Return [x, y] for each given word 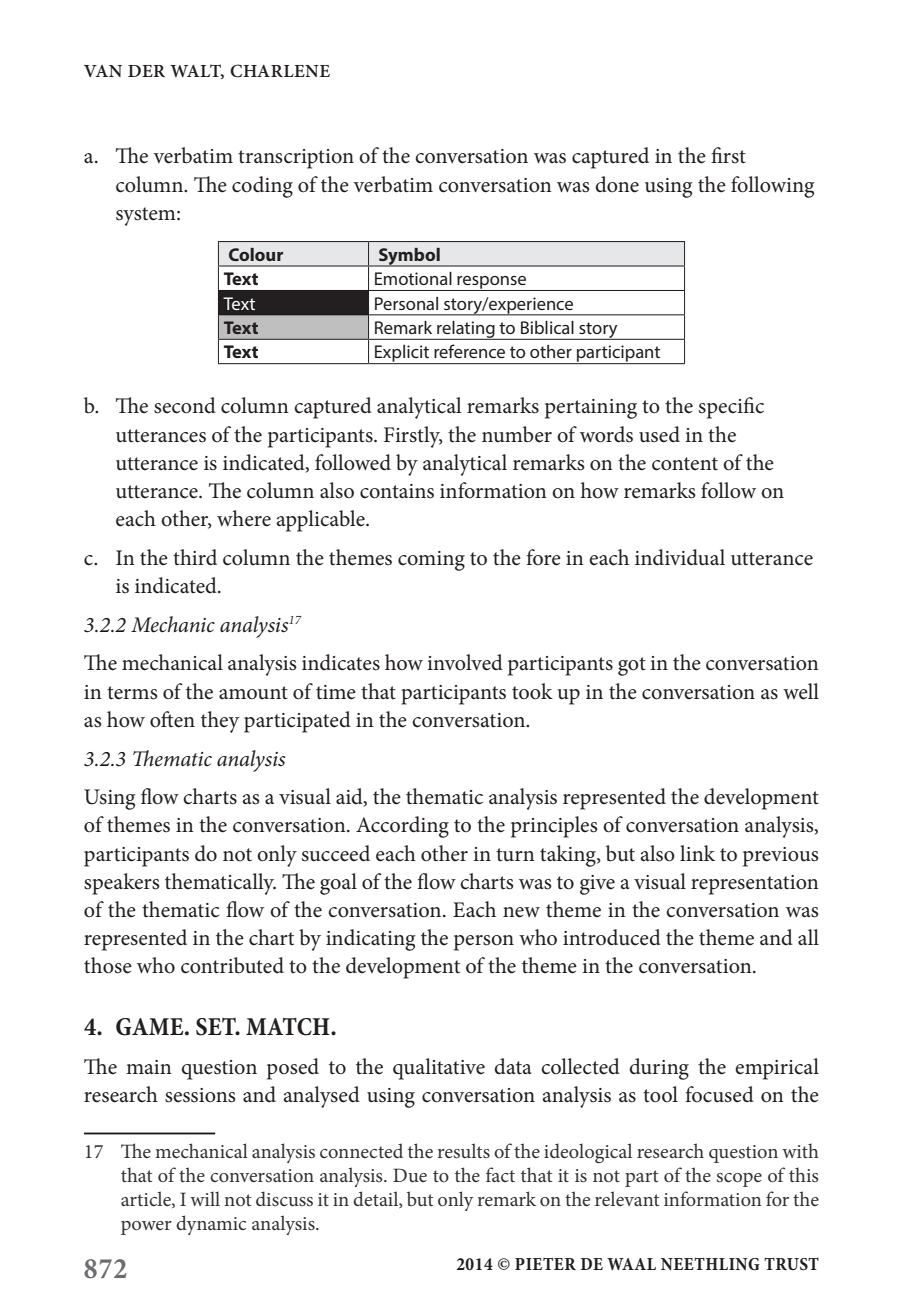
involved [465, 662]
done [617, 184]
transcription [296, 159]
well [801, 691]
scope [739, 1180]
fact [500, 1174]
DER [146, 71]
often [172, 719]
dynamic [211, 1225]
